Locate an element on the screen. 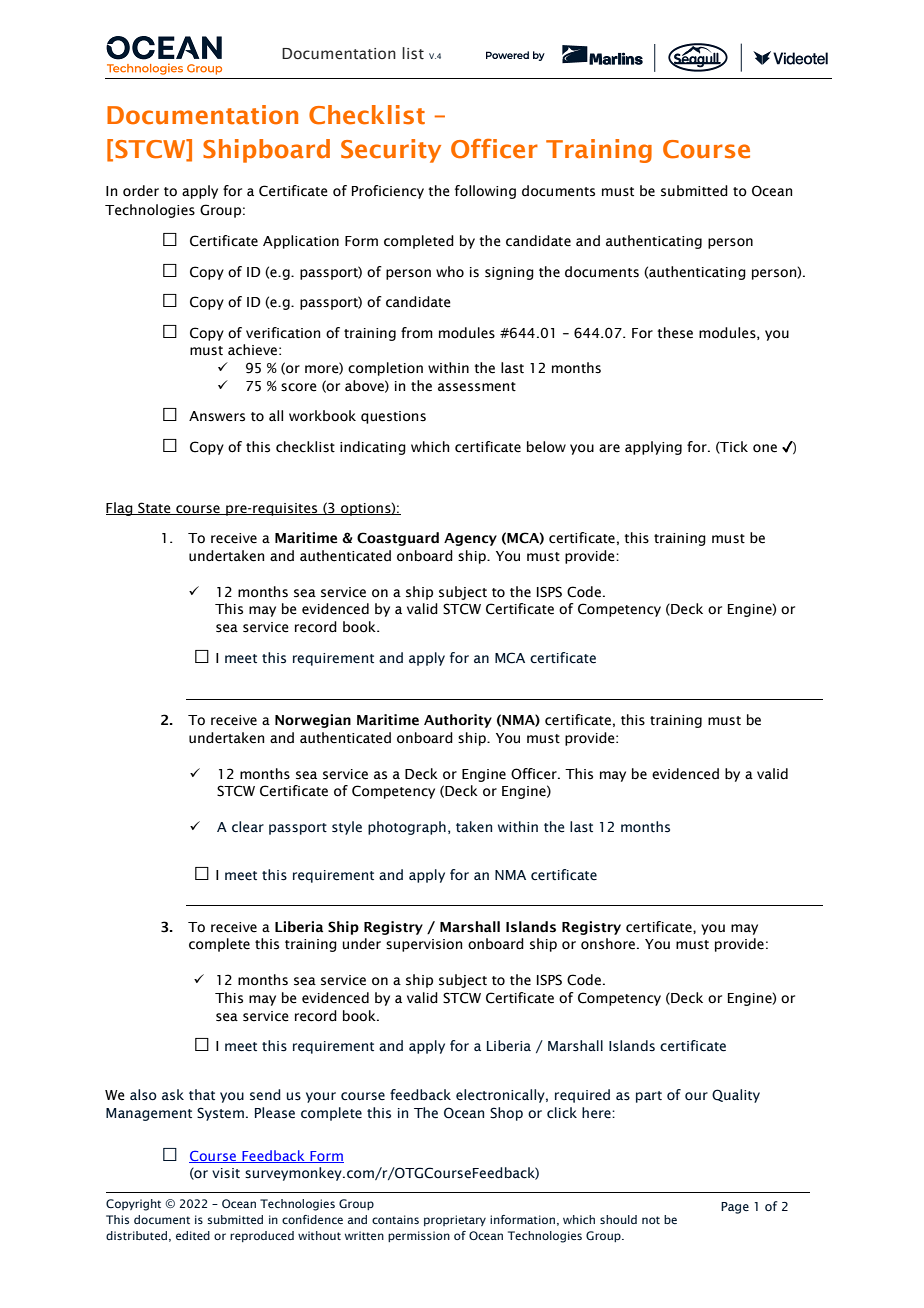 The width and height of the screenshot is (924, 1308). Agency is located at coordinates (470, 539).
